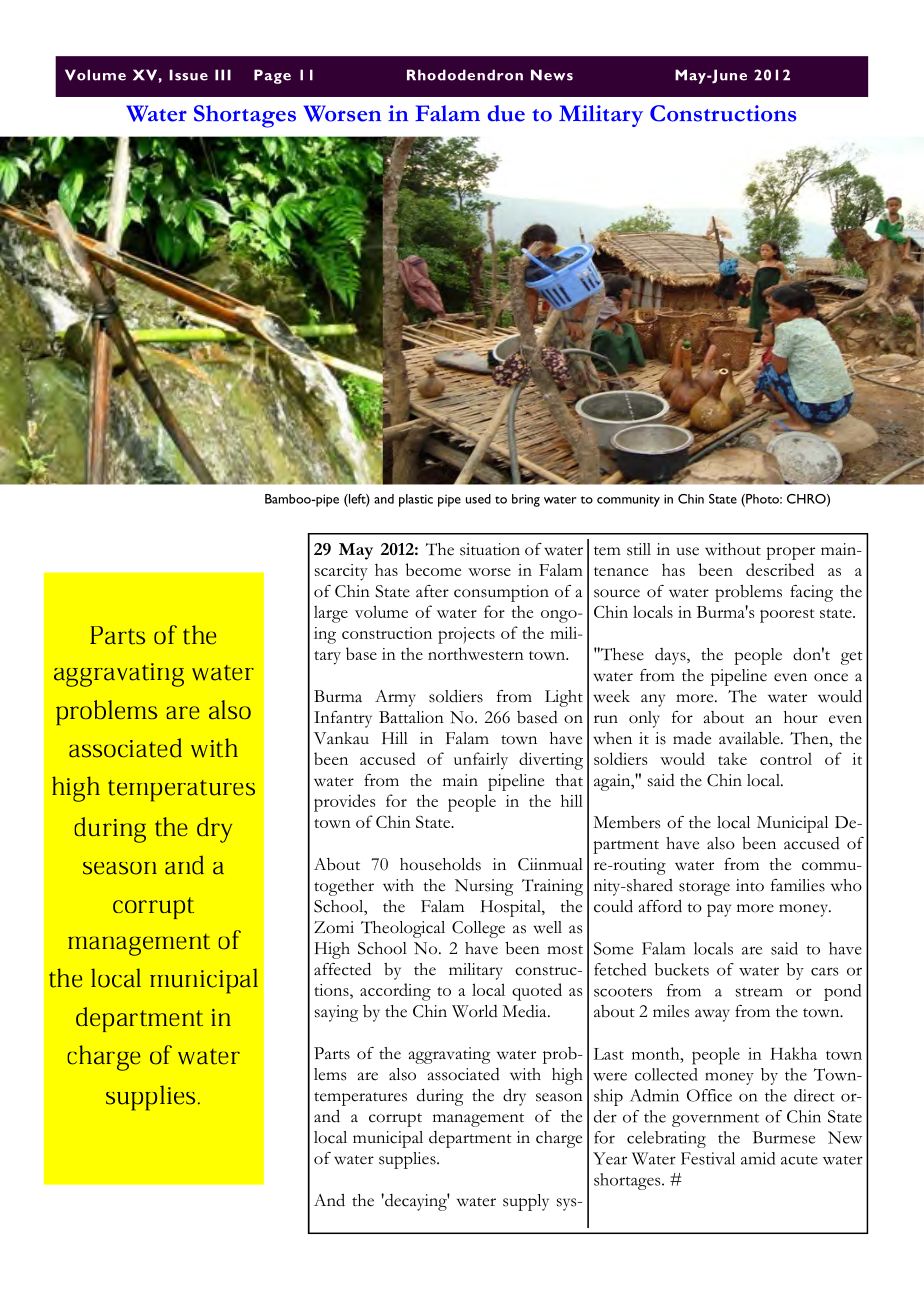  I want to click on saying, so click(336, 1013).
